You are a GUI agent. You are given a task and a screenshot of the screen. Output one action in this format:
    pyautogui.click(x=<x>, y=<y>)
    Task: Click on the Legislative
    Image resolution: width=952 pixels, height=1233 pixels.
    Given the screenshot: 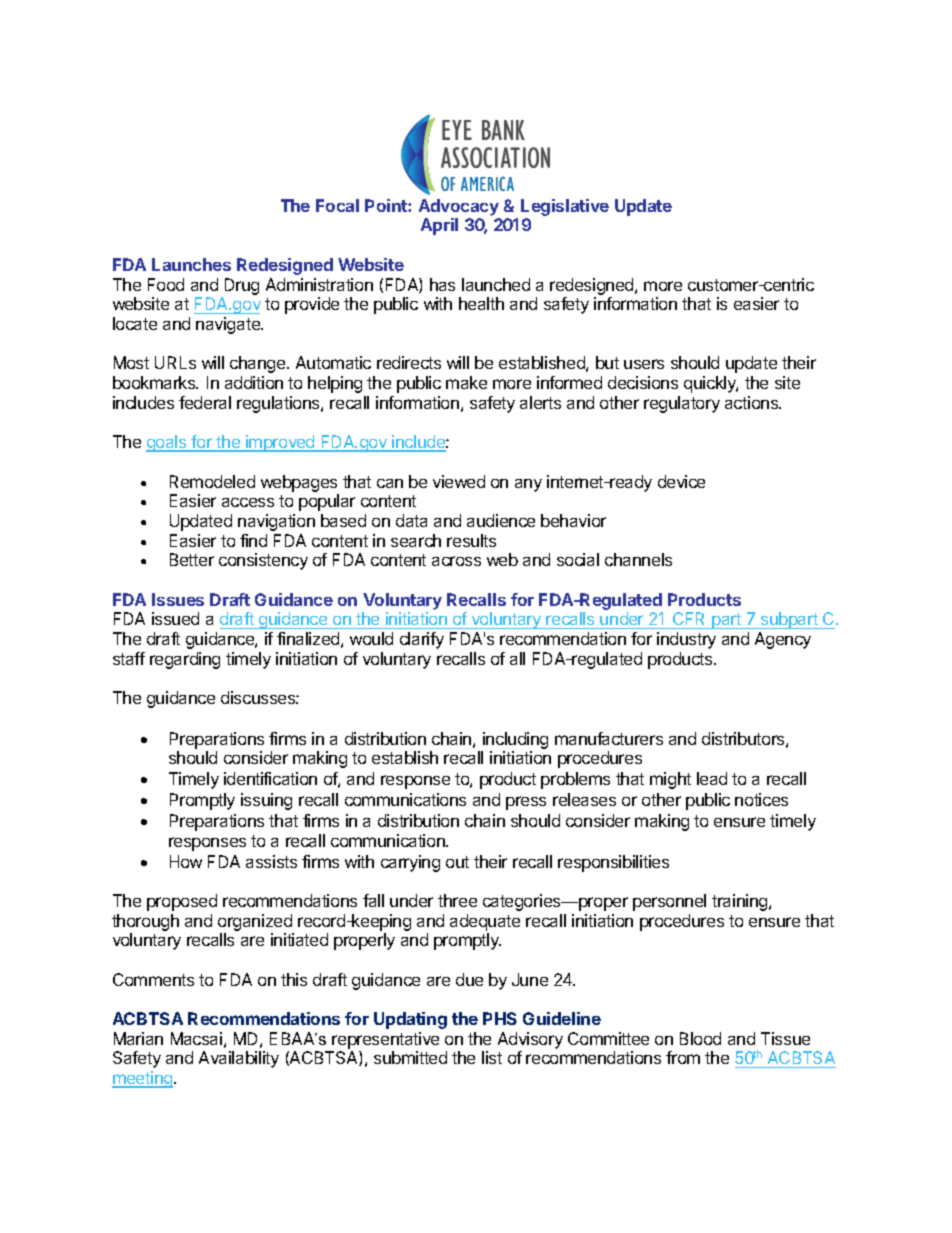 What is the action you would take?
    pyautogui.click(x=565, y=207)
